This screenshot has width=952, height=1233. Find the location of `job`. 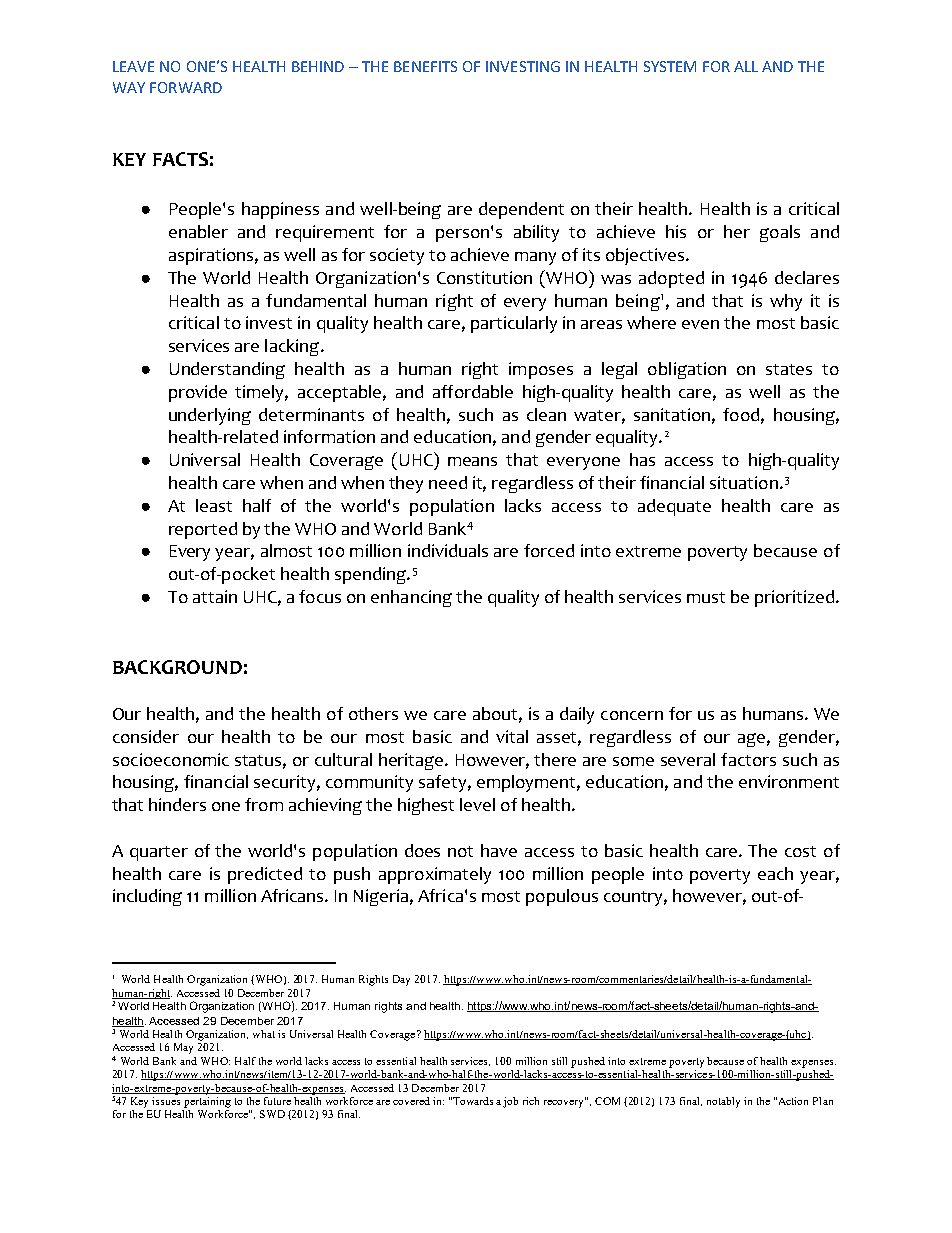

job is located at coordinates (510, 1102).
